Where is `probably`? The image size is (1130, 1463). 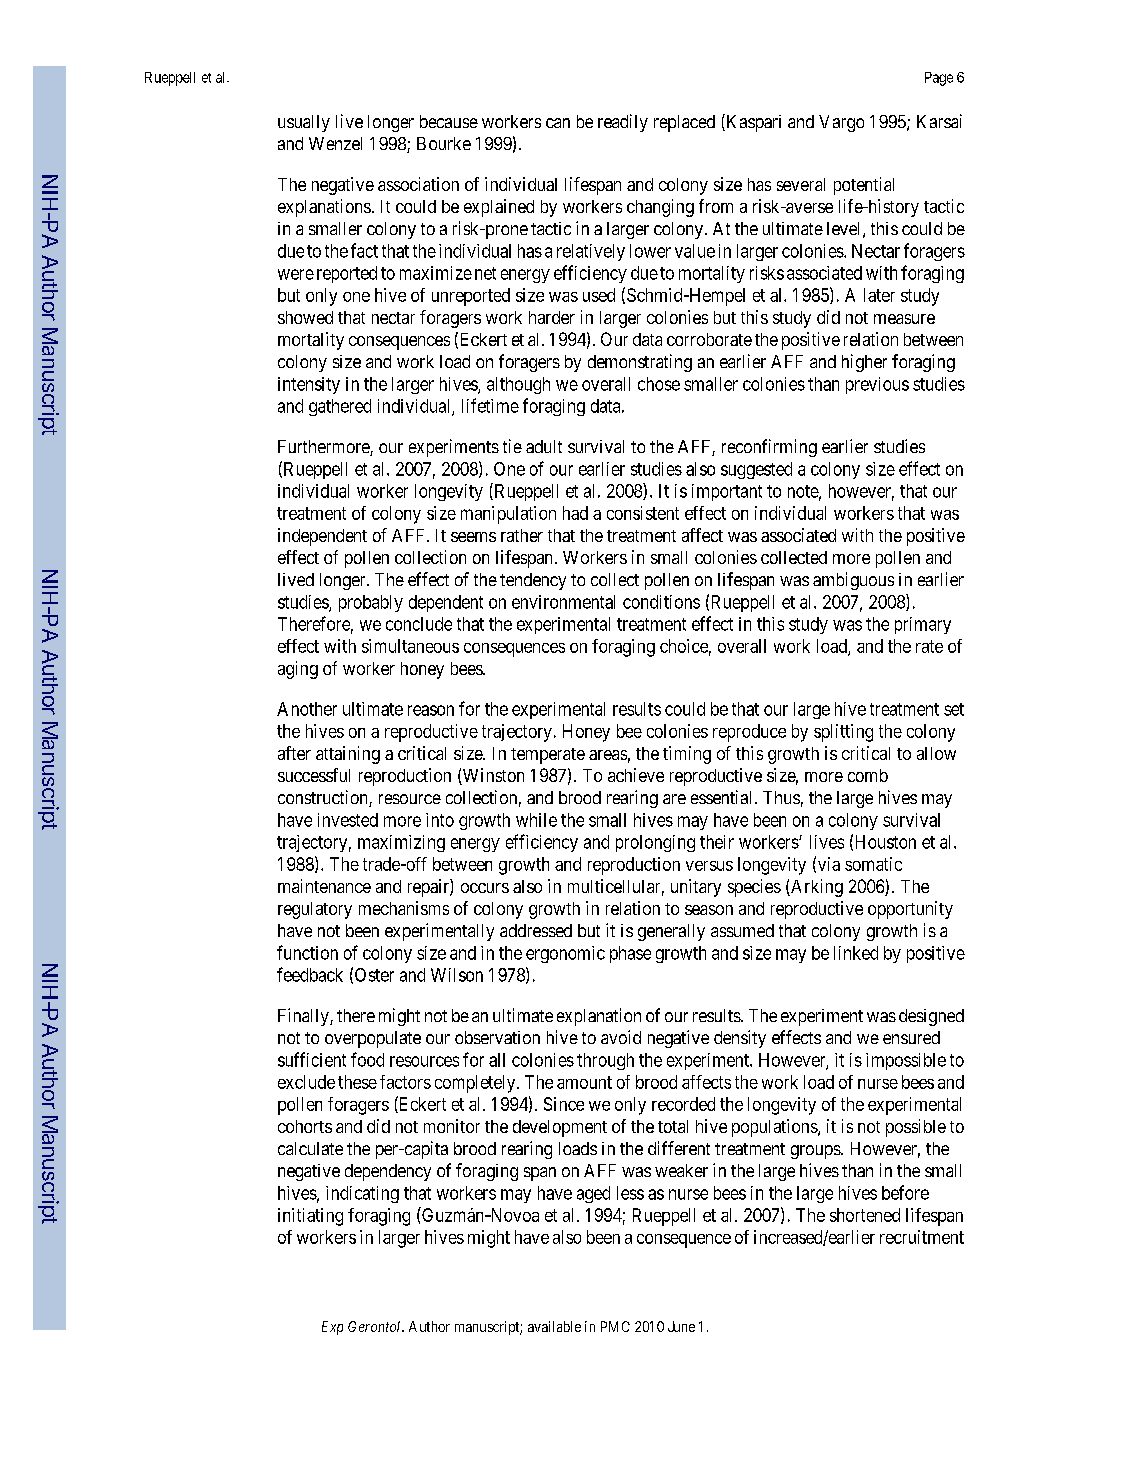 probably is located at coordinates (371, 603).
